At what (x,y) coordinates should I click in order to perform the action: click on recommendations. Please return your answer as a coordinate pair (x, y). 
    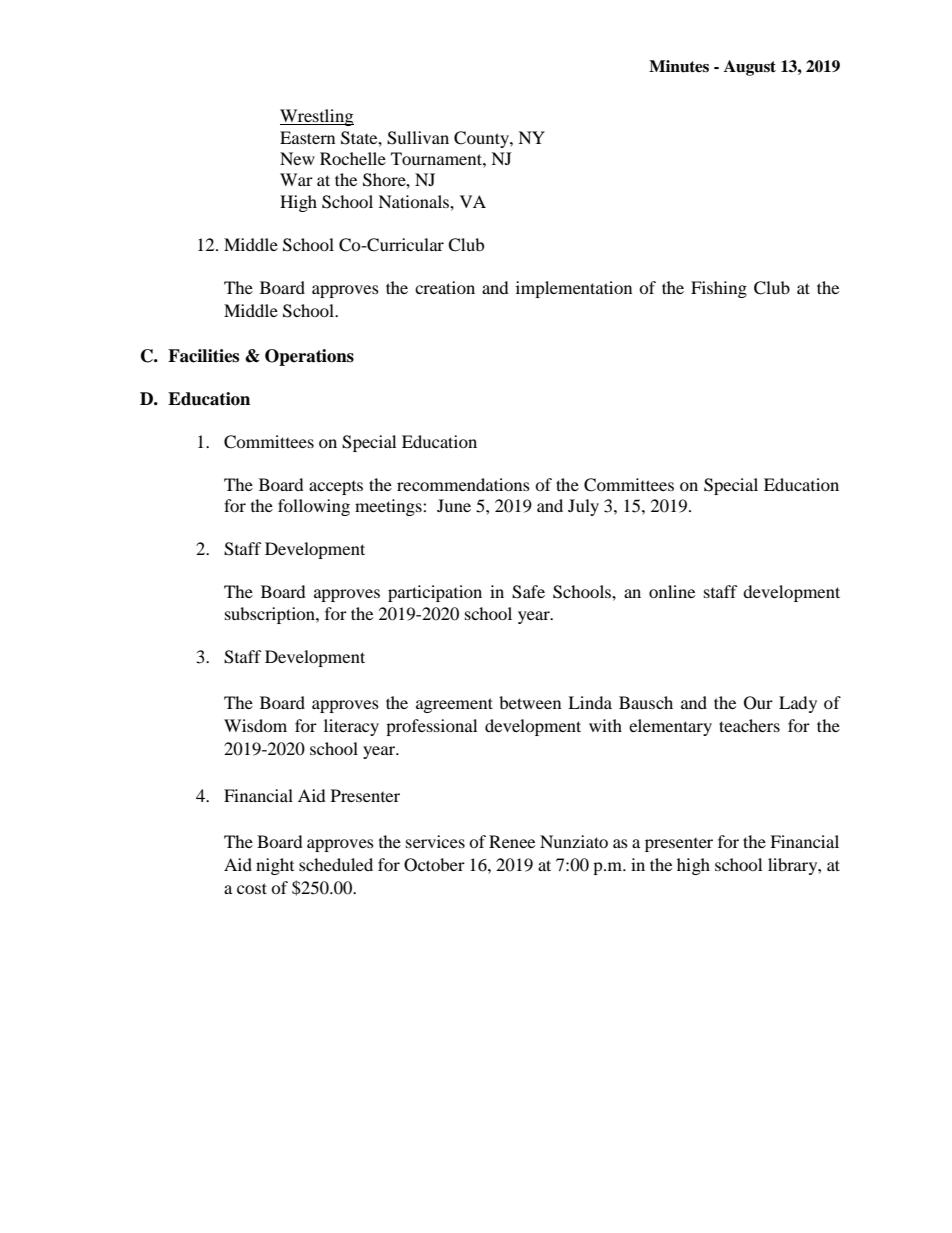
    Looking at the image, I should click on (463, 484).
